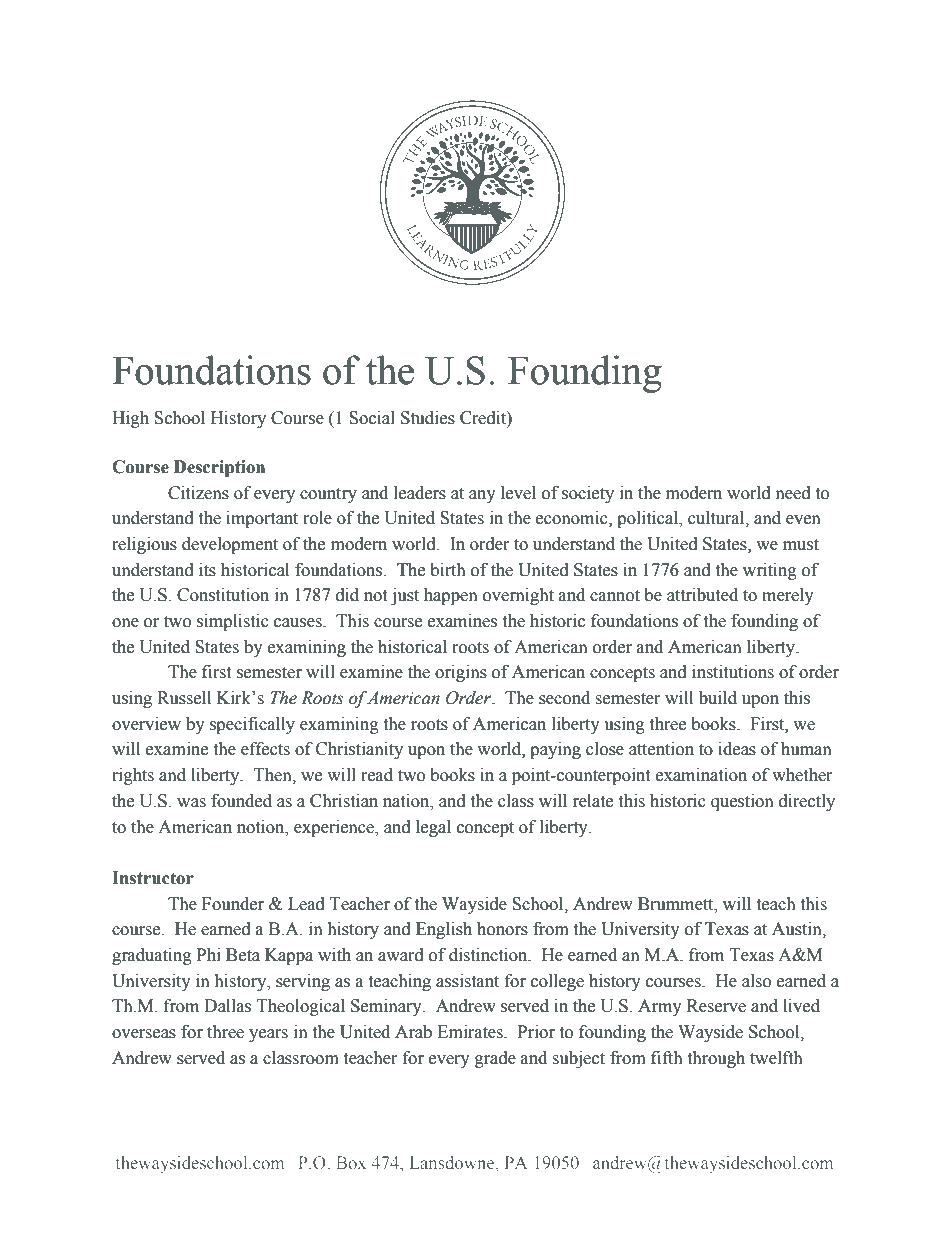 The height and width of the page is (1233, 952). What do you see at coordinates (184, 698) in the page?
I see `Russell` at bounding box center [184, 698].
